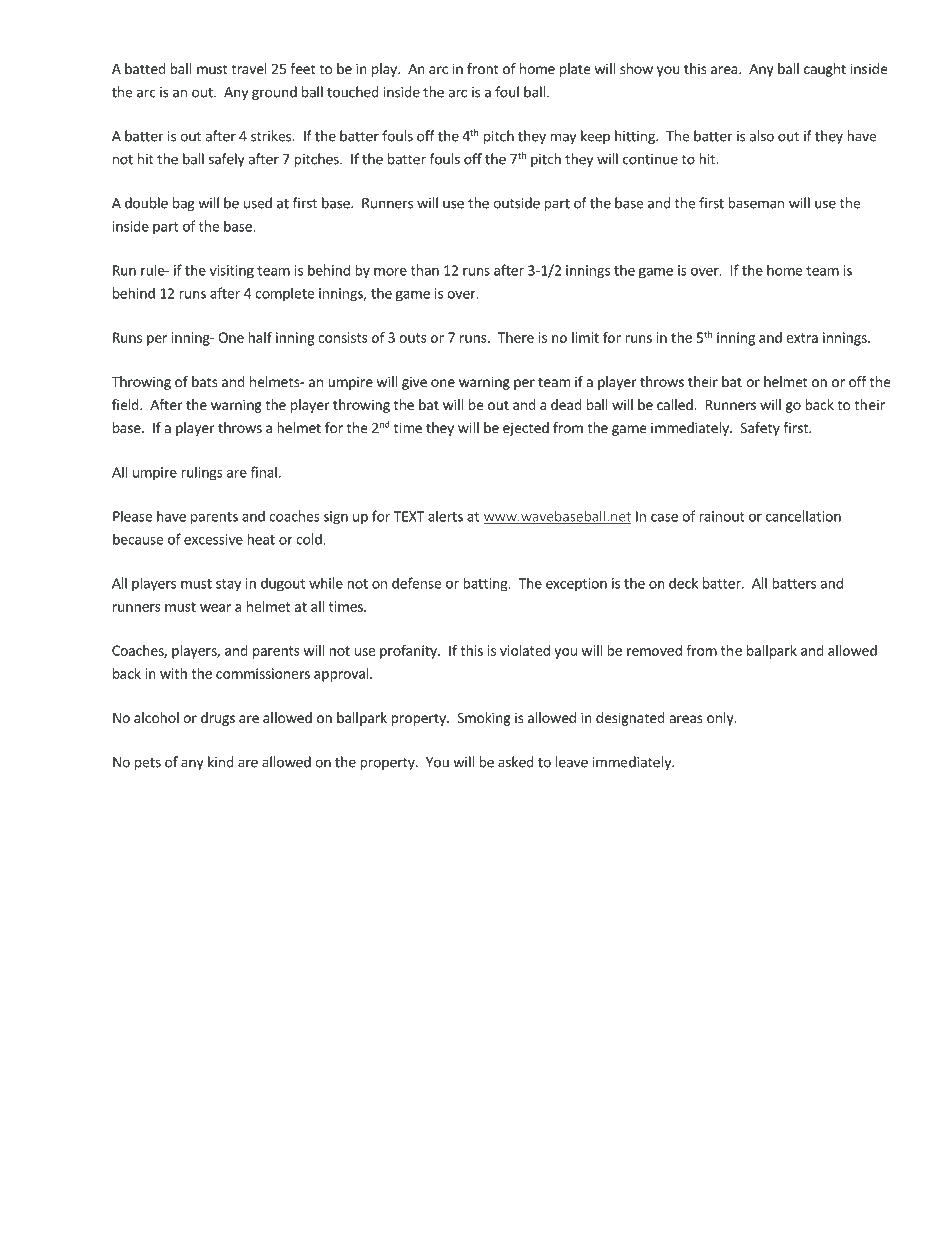 The width and height of the screenshot is (952, 1233). What do you see at coordinates (221, 762) in the screenshot?
I see `kind` at bounding box center [221, 762].
